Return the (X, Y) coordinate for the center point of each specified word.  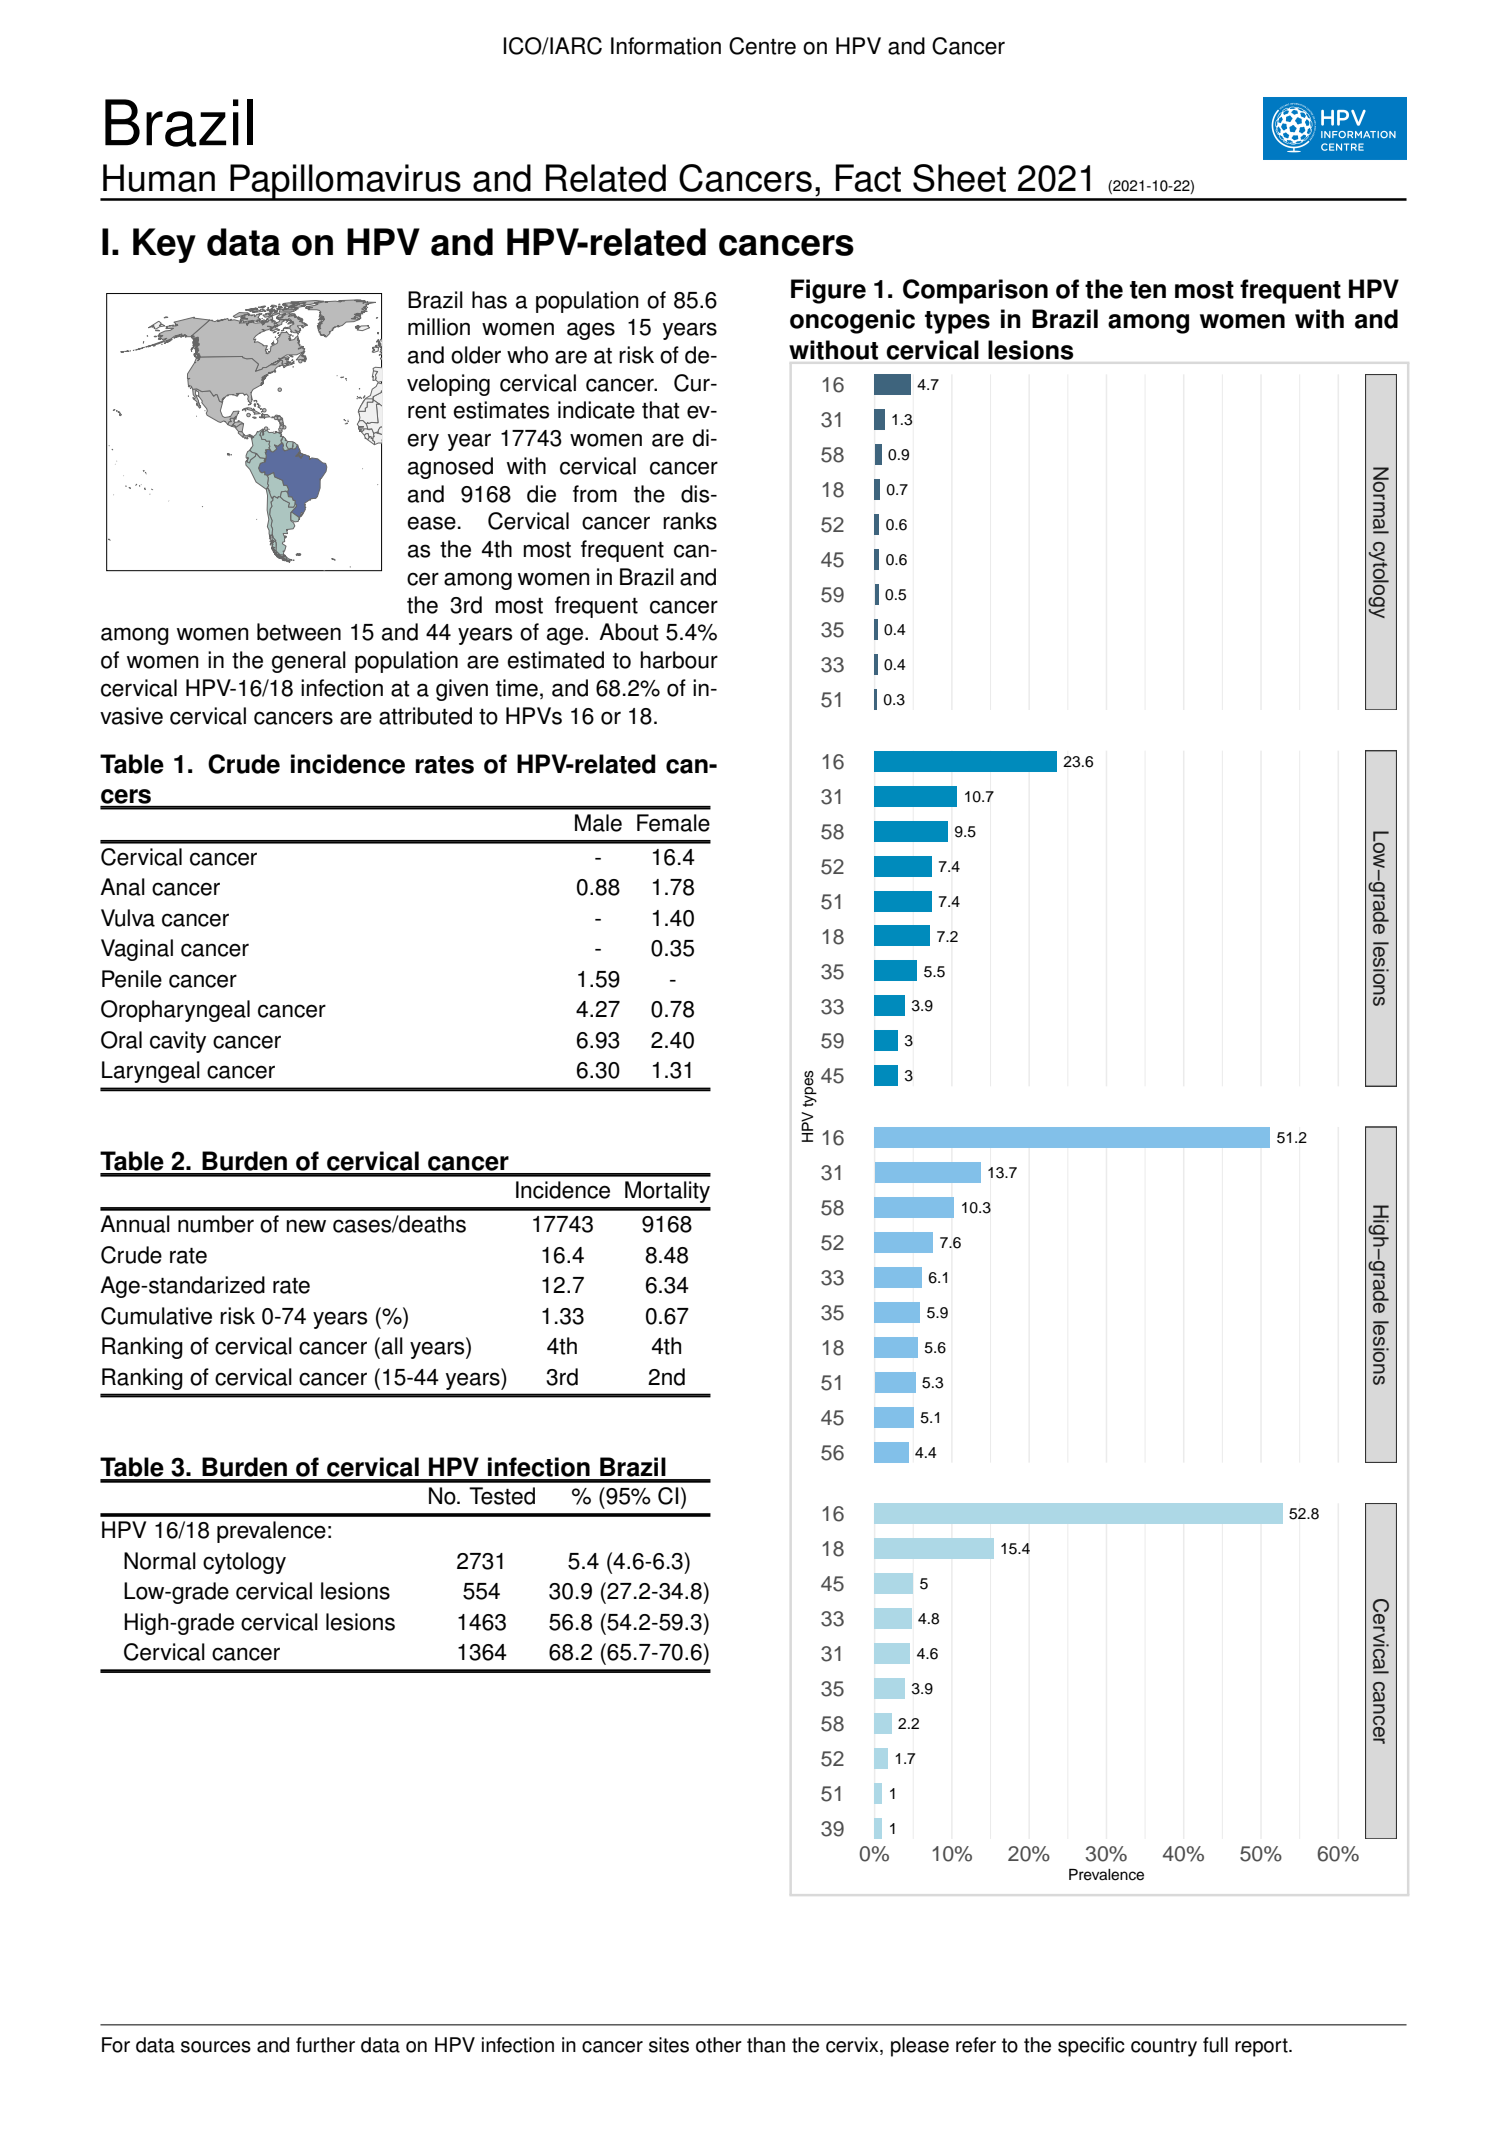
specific (1091, 2047)
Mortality (667, 1192)
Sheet (959, 178)
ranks (690, 521)
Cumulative (156, 1316)
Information (666, 46)
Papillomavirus (345, 182)
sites (669, 2045)
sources (216, 2047)
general (309, 662)
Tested (502, 1496)
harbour (679, 660)
